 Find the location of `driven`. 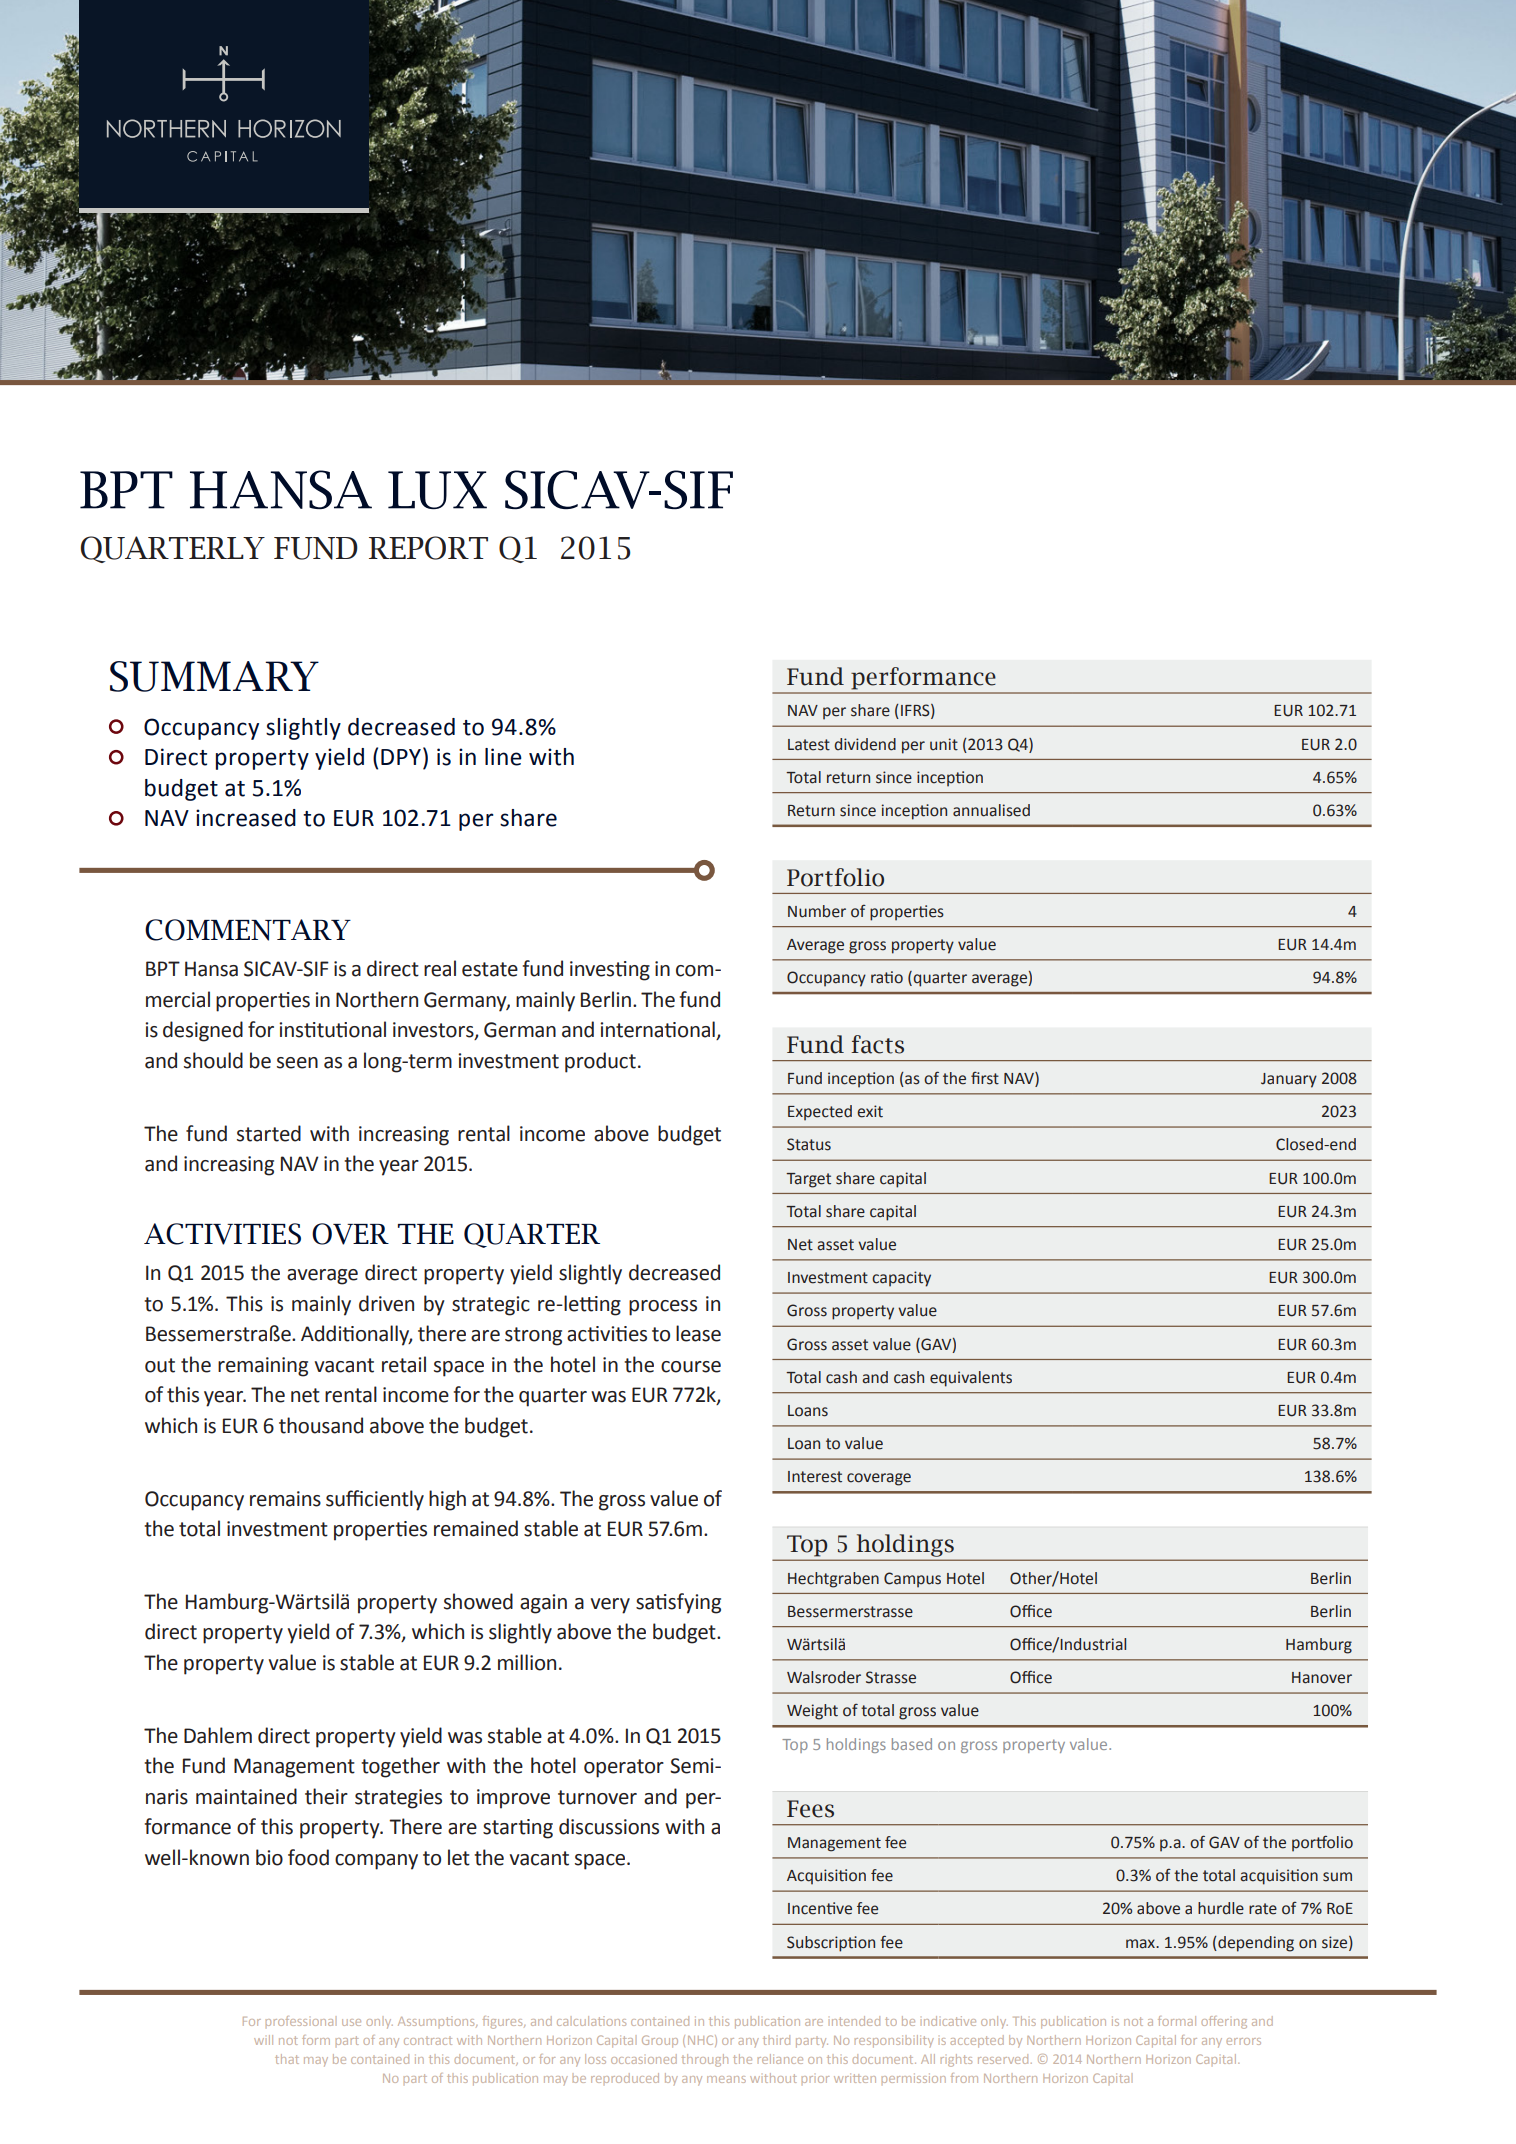

driven is located at coordinates (386, 1303).
